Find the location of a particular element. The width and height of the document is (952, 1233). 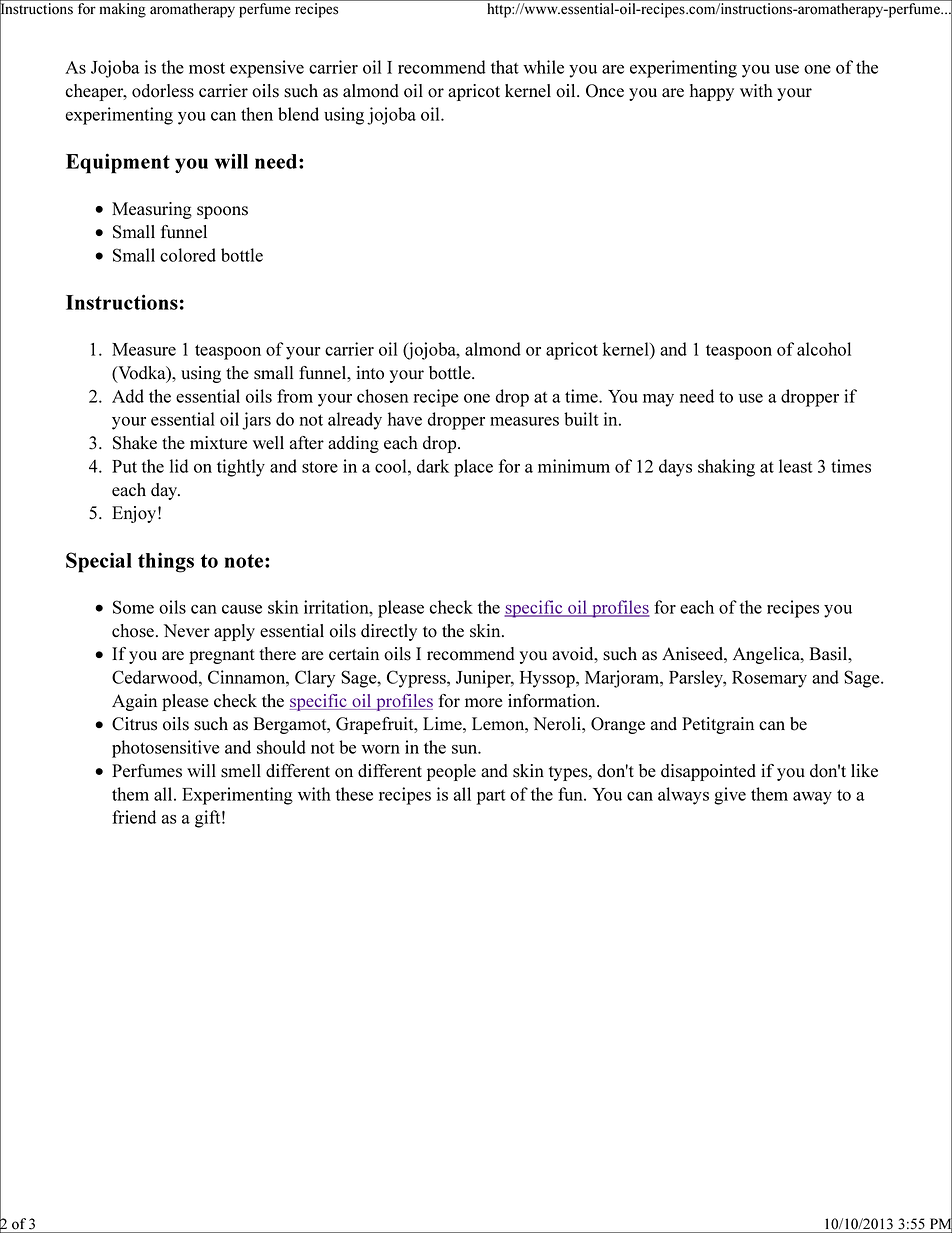

place is located at coordinates (473, 468).
